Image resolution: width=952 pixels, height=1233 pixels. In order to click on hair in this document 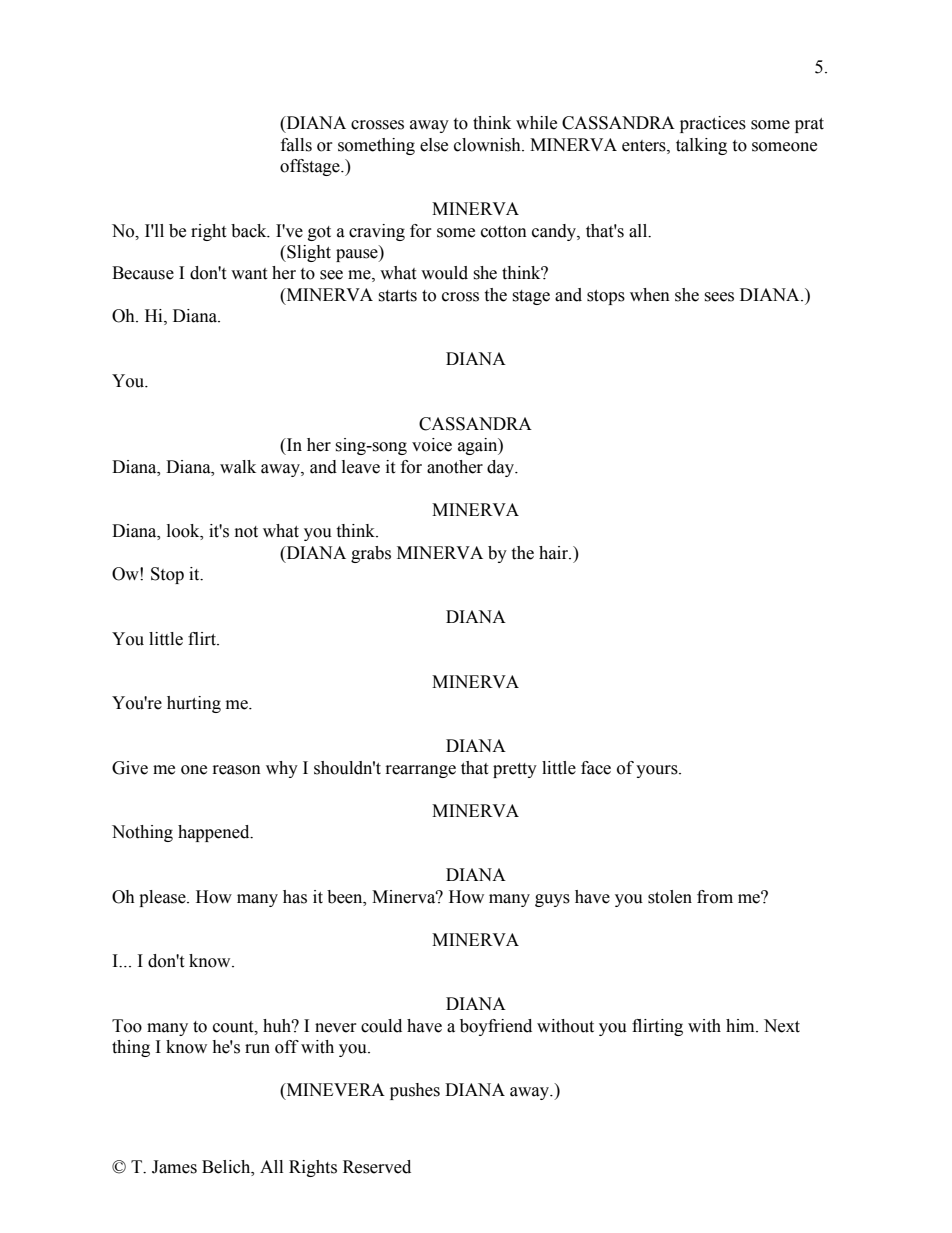, I will do `click(555, 553)`.
